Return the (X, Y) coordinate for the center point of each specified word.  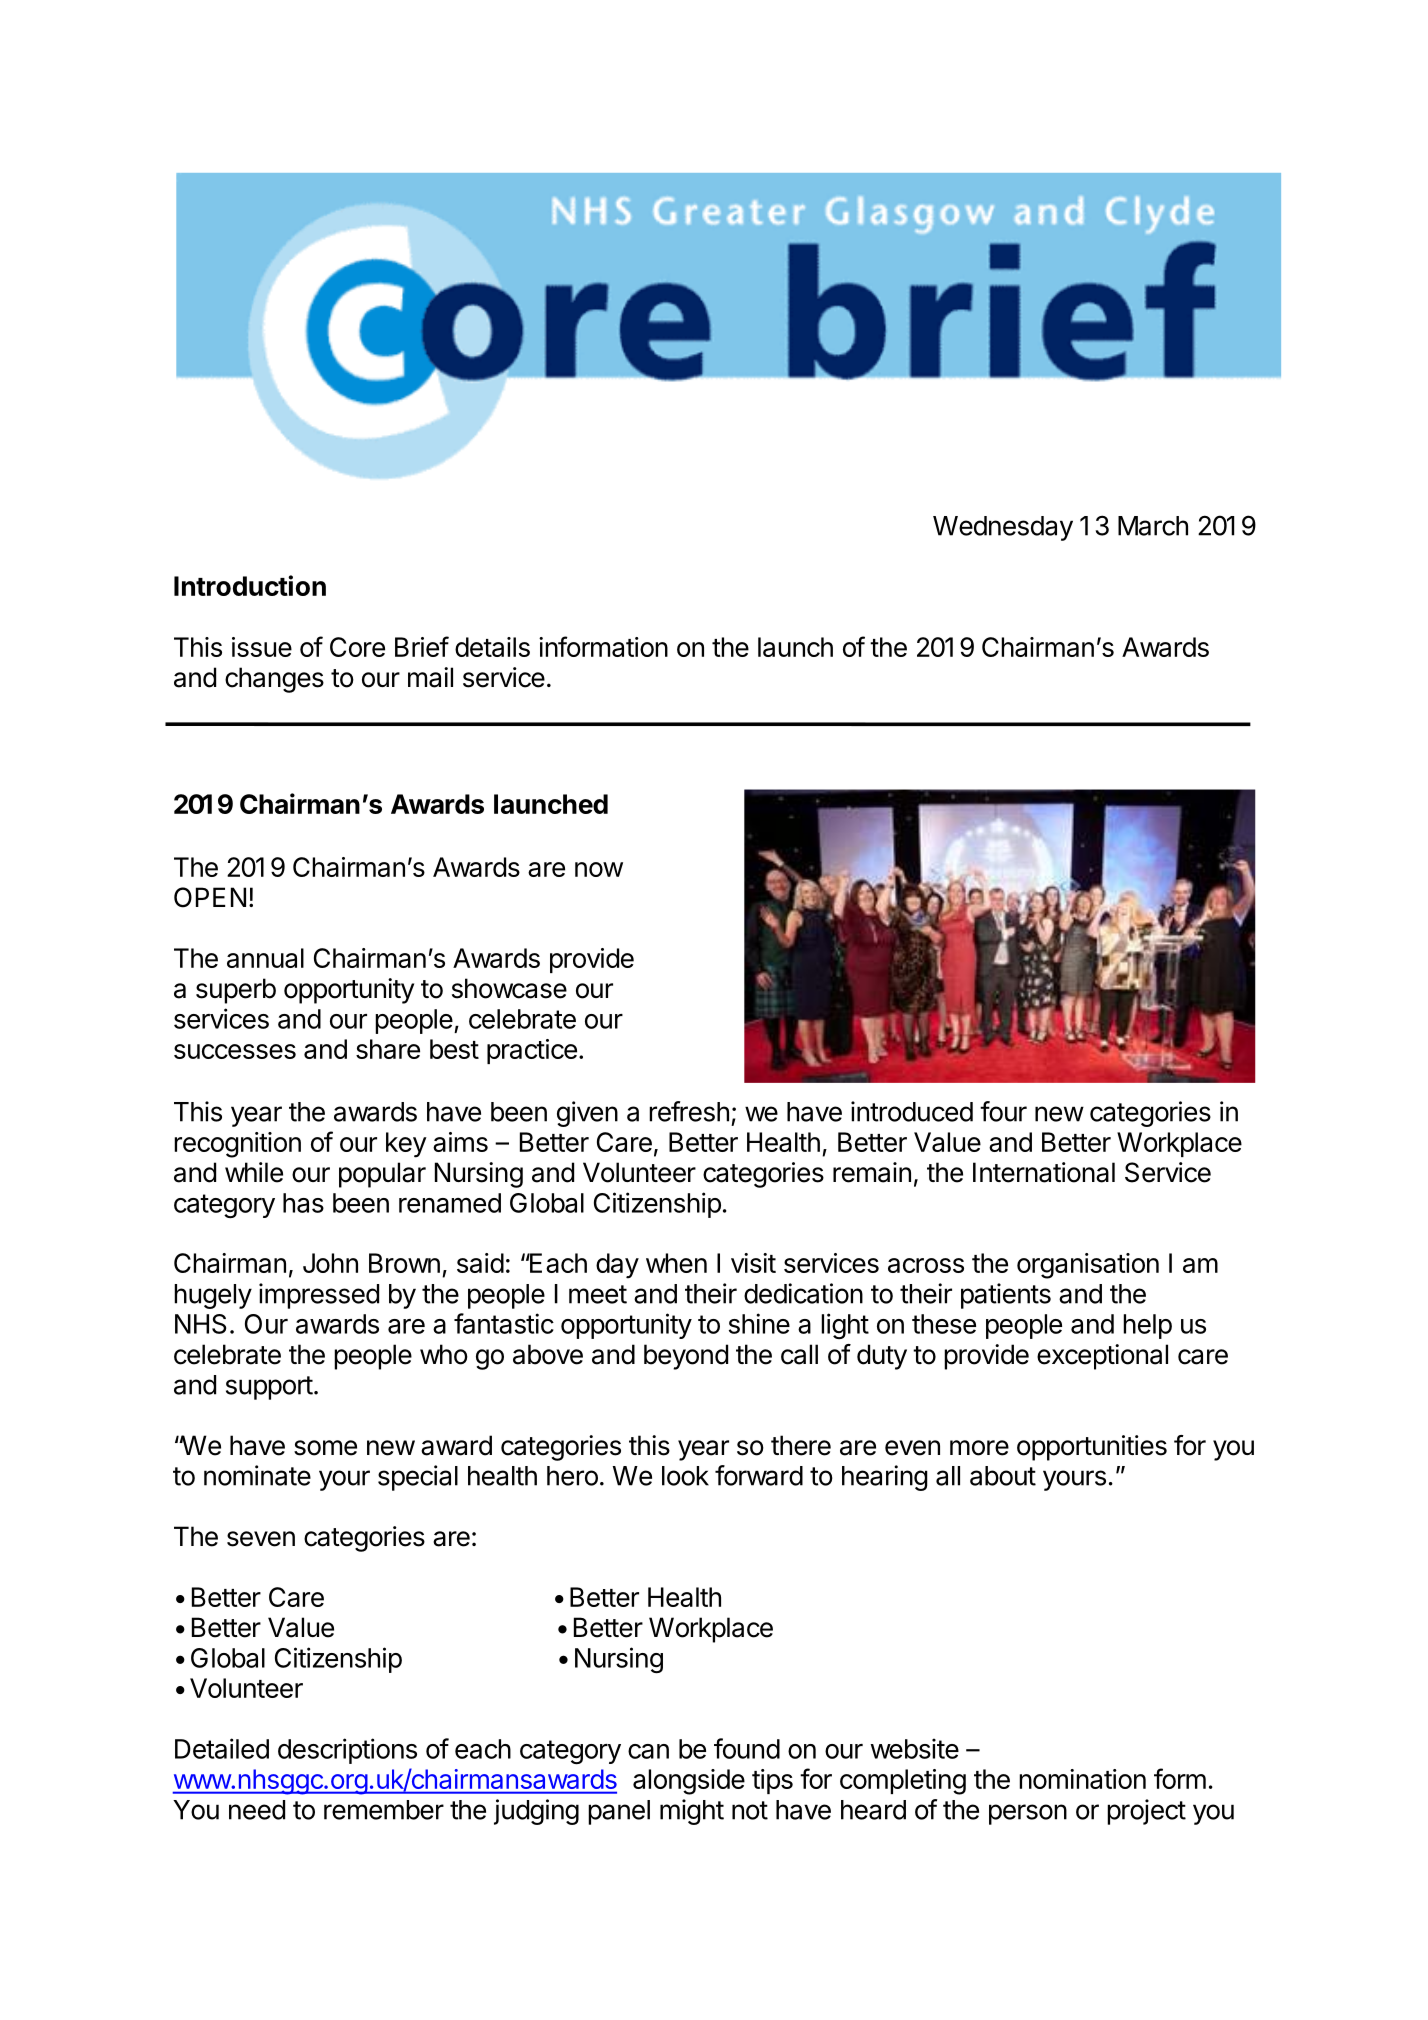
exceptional (1102, 1357)
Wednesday (1003, 528)
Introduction (250, 585)
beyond (686, 1357)
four (1003, 1111)
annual (265, 958)
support (269, 1388)
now (599, 869)
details (492, 647)
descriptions (347, 1751)
